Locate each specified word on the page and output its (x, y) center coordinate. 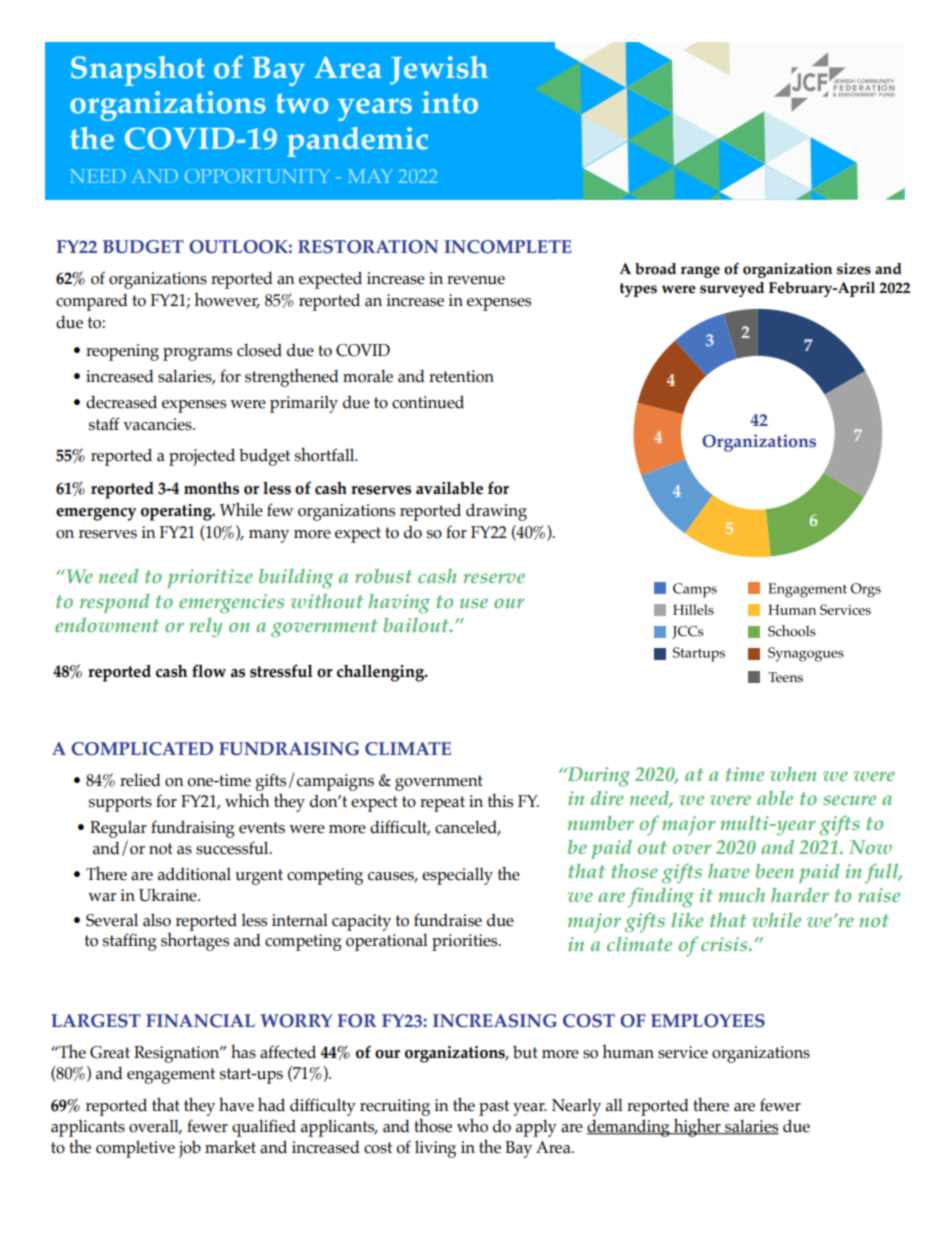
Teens (785, 677)
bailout (418, 625)
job (190, 1149)
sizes (854, 269)
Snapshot (138, 71)
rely (205, 627)
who (472, 1125)
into (450, 102)
